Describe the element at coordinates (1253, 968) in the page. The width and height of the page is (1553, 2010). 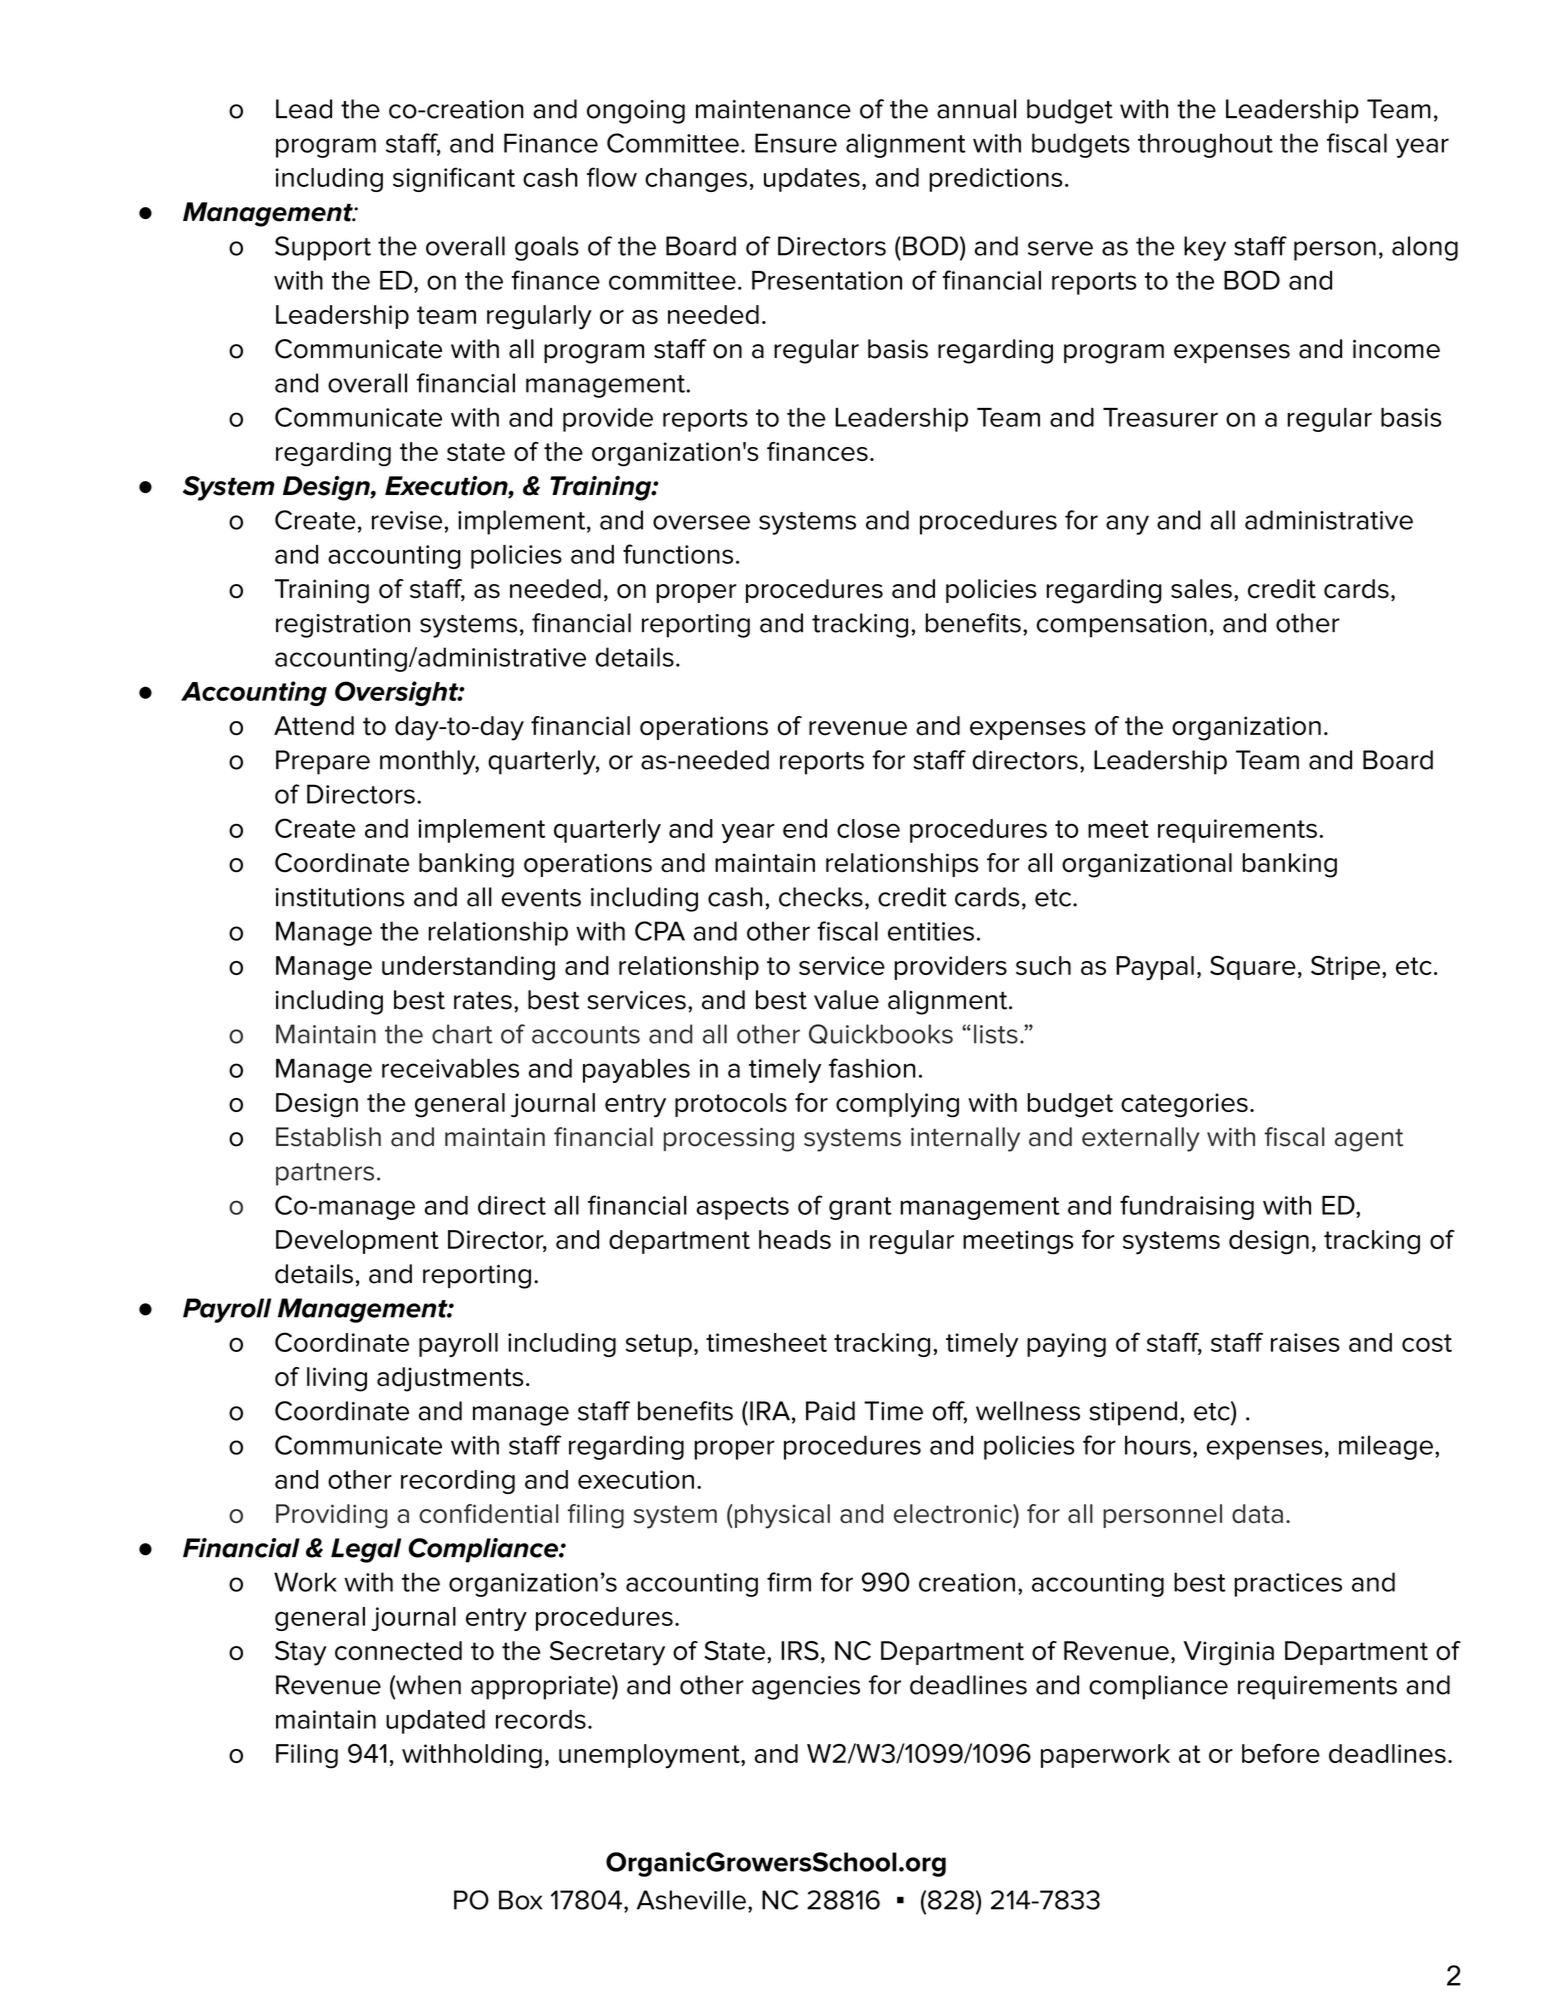
I see `Square` at that location.
